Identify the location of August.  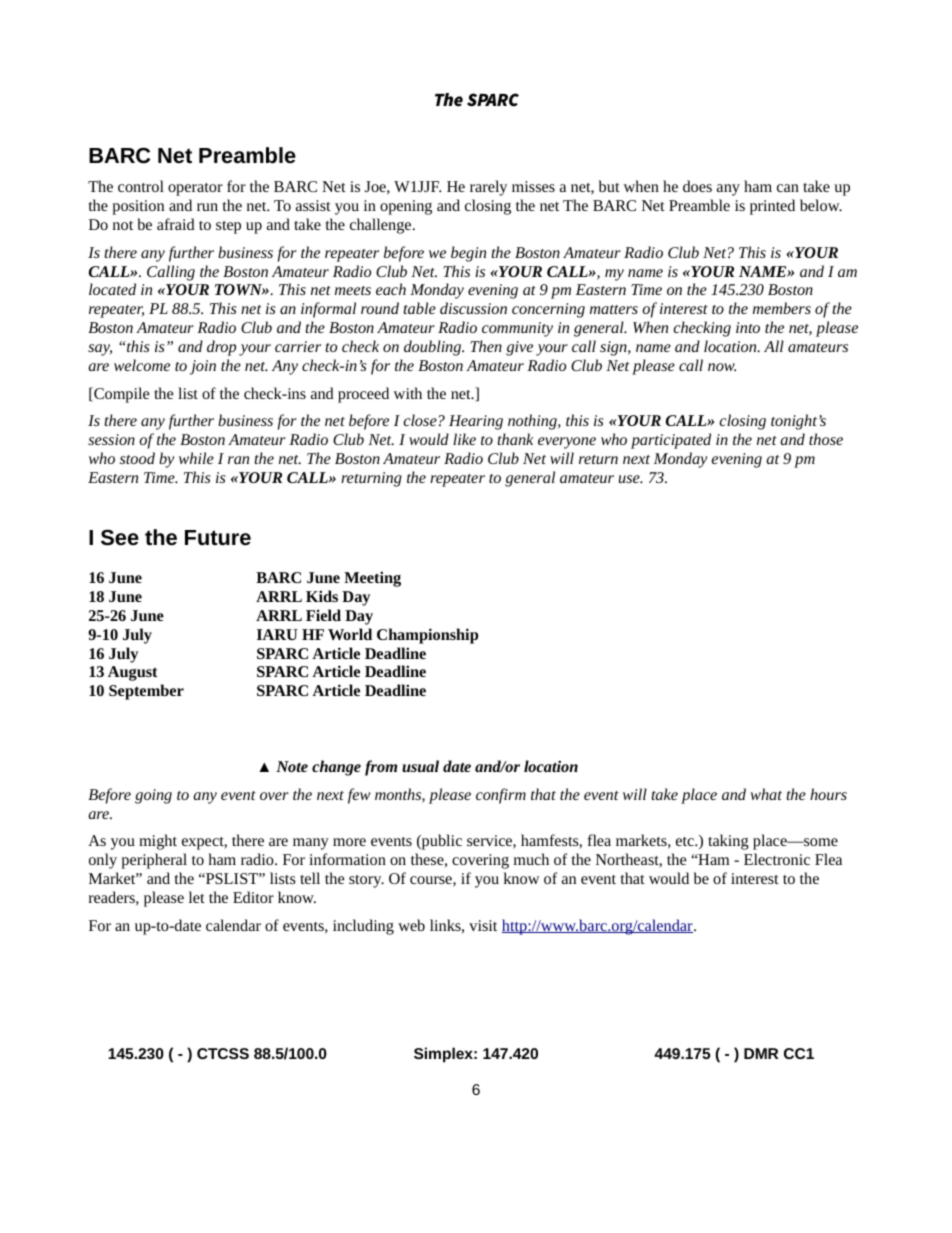
(133, 673).
